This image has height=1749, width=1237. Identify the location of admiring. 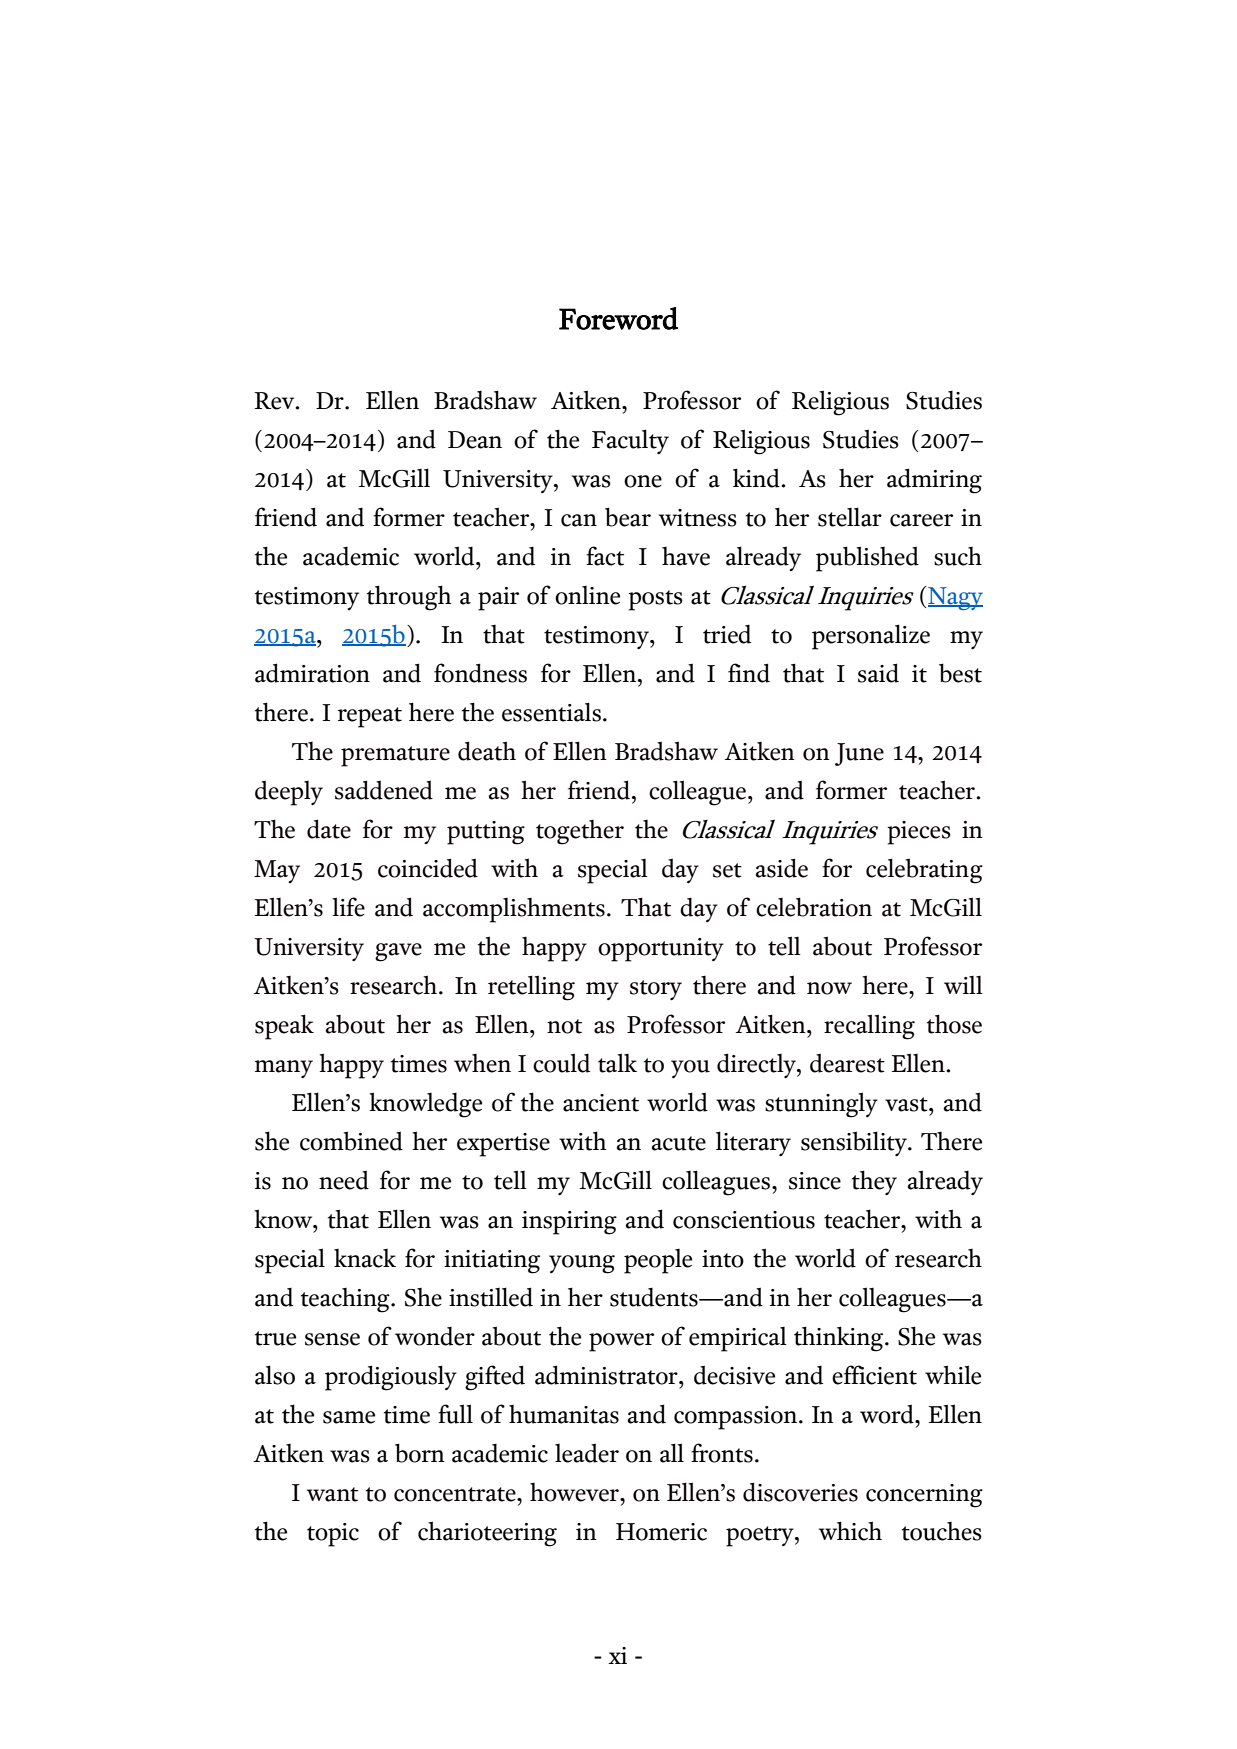
(934, 481).
